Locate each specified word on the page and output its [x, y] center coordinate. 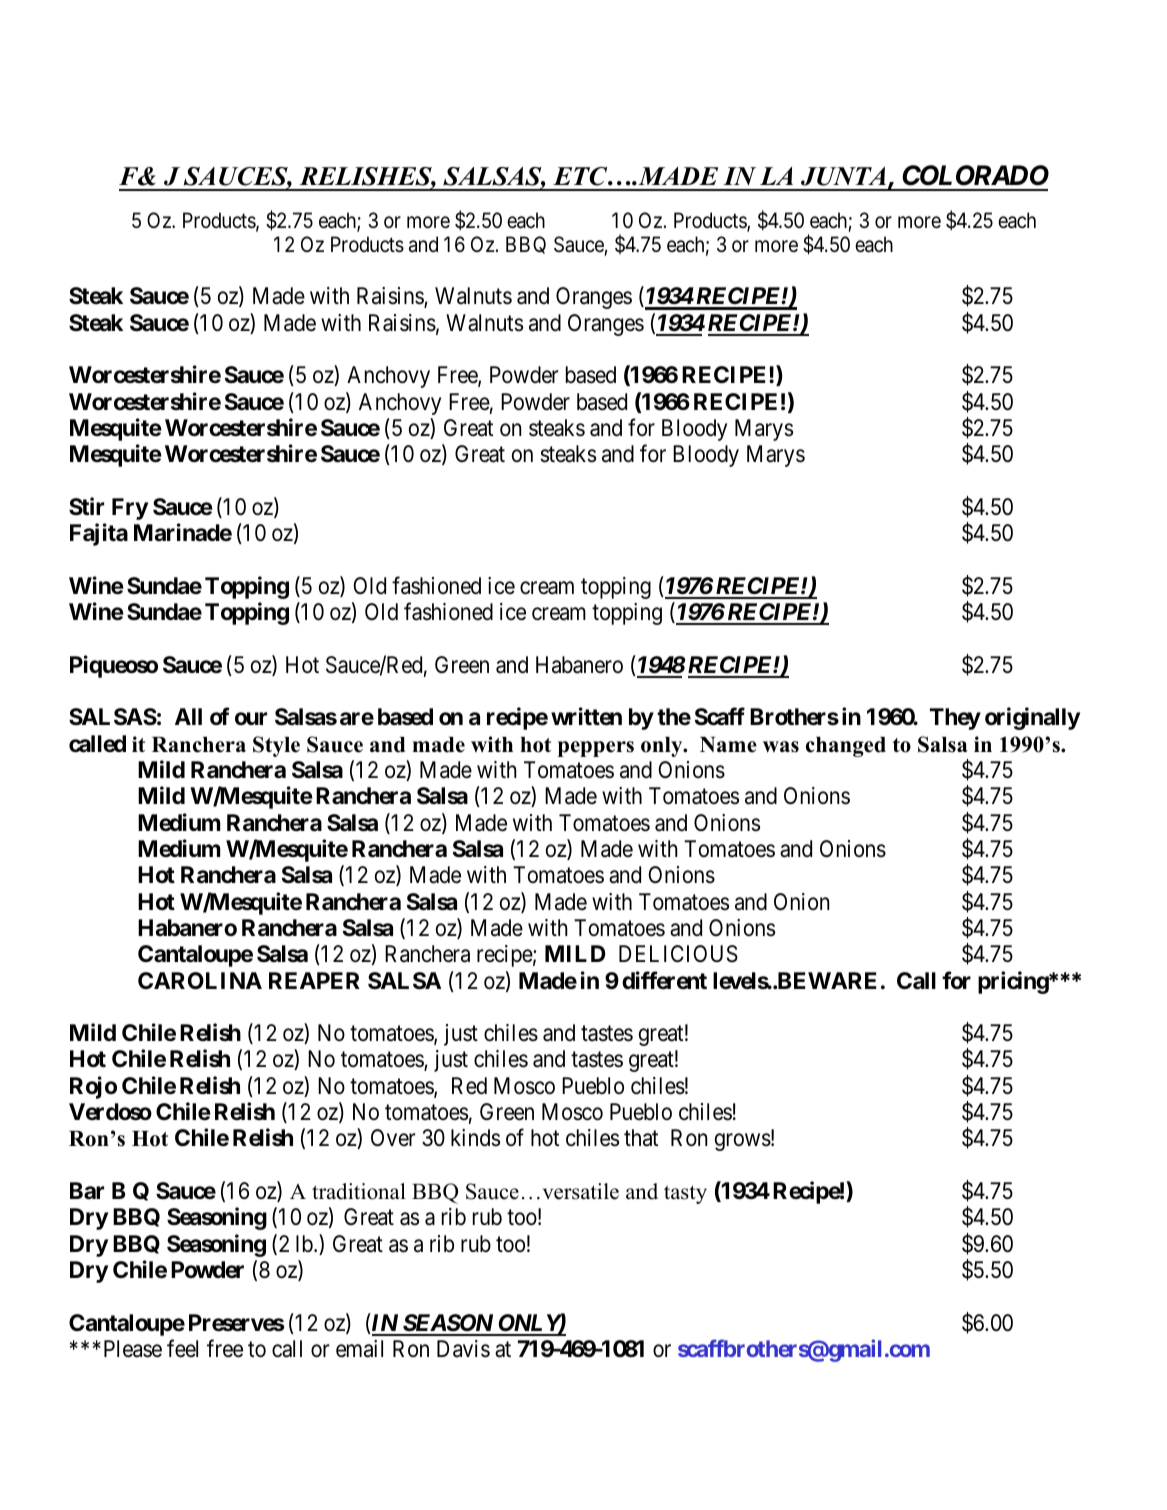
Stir [86, 506]
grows [743, 1142]
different [664, 980]
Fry [130, 509]
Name [728, 745]
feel [182, 1348]
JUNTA [843, 176]
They [955, 719]
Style [276, 746]
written [586, 717]
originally [1032, 719]
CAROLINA [200, 981]
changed [846, 747]
